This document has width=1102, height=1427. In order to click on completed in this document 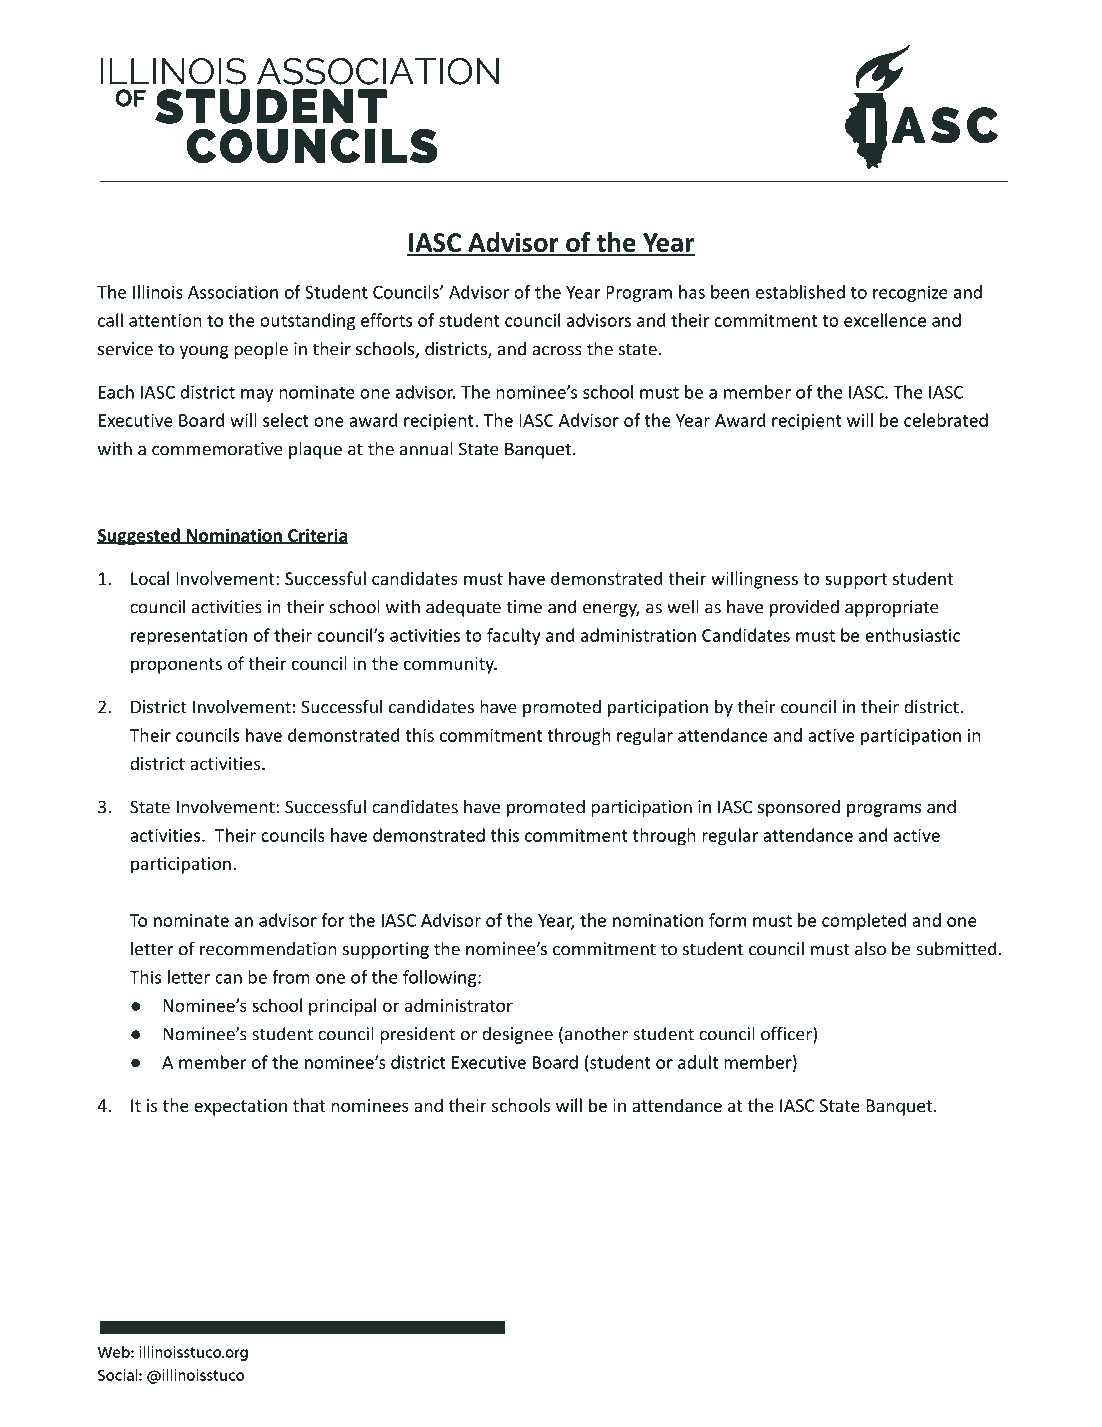, I will do `click(864, 922)`.
